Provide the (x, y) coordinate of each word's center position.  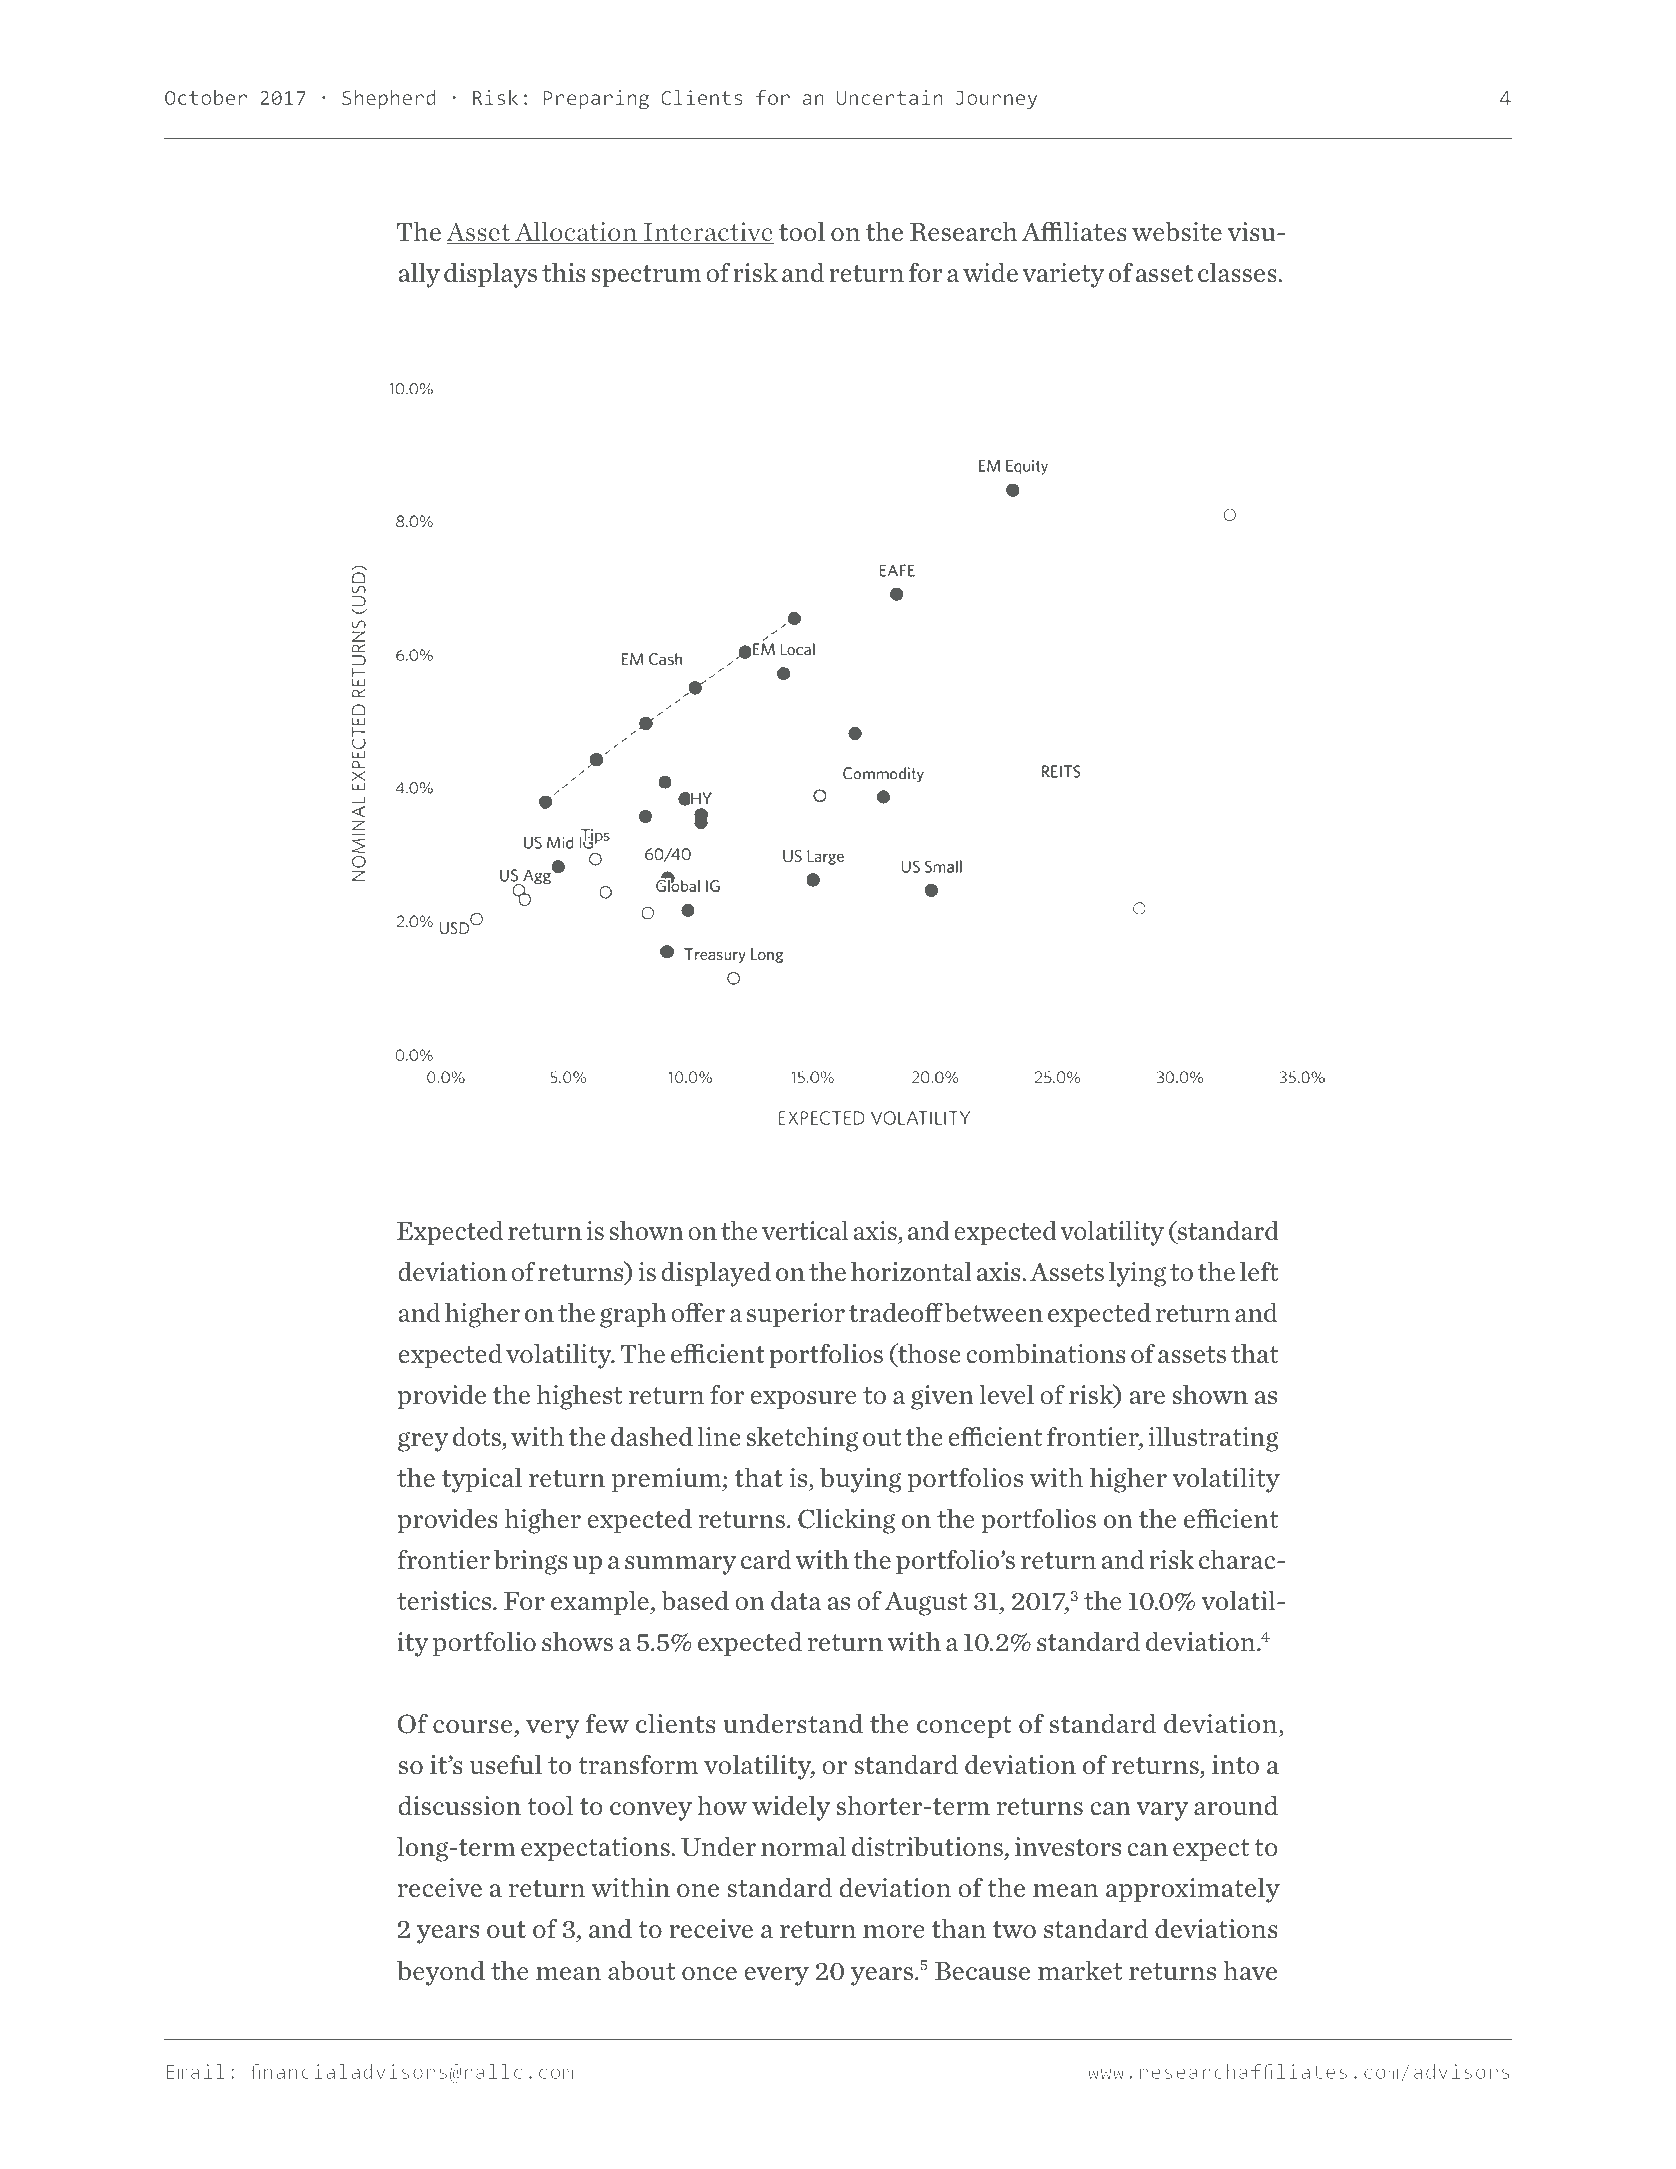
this (563, 272)
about (641, 1970)
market (1080, 1970)
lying (1137, 1274)
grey (423, 1441)
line (719, 1436)
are (1147, 1397)
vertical (805, 1230)
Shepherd (389, 99)
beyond (441, 1973)
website (1177, 231)
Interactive (707, 233)
